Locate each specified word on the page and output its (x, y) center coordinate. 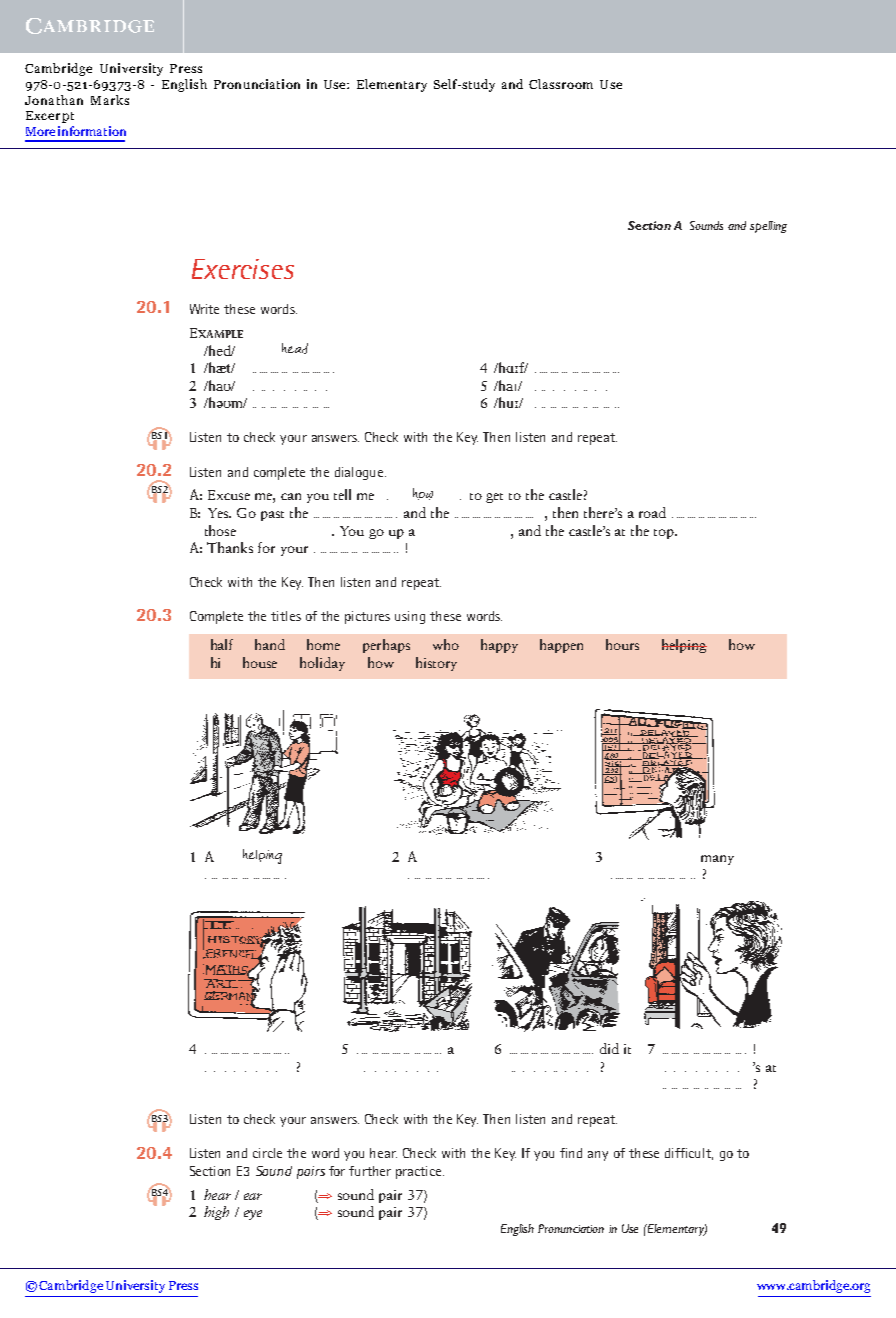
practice (420, 1172)
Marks (110, 100)
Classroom (561, 84)
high (216, 1213)
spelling (768, 227)
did (609, 1048)
